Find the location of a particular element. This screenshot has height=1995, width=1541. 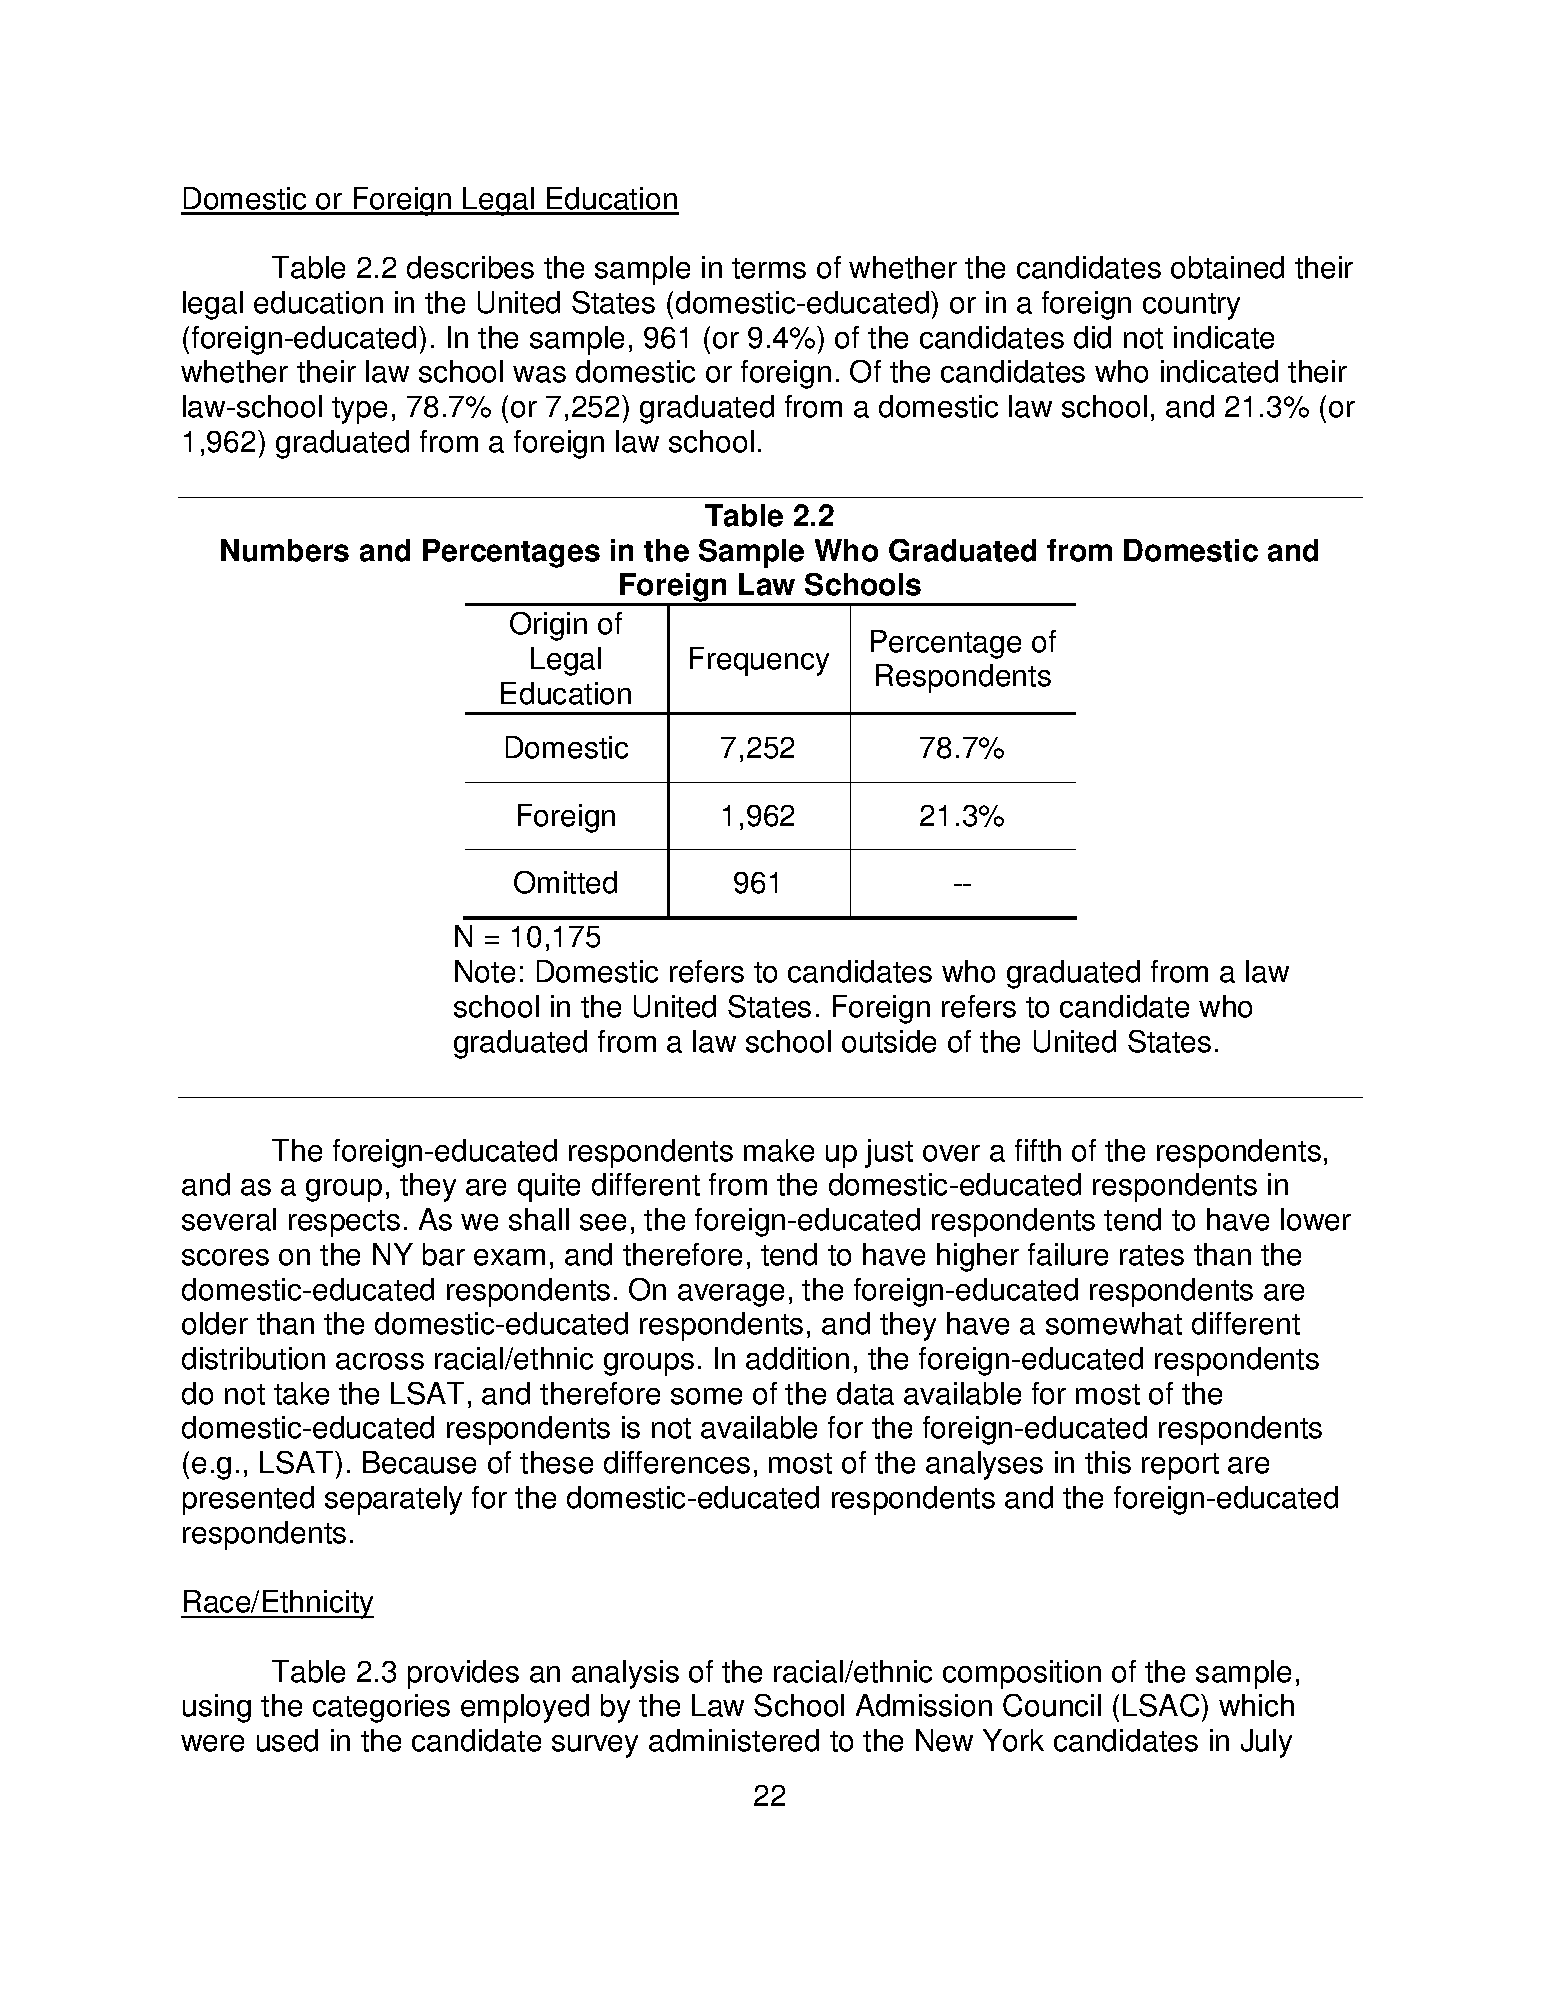

country is located at coordinates (1191, 306).
